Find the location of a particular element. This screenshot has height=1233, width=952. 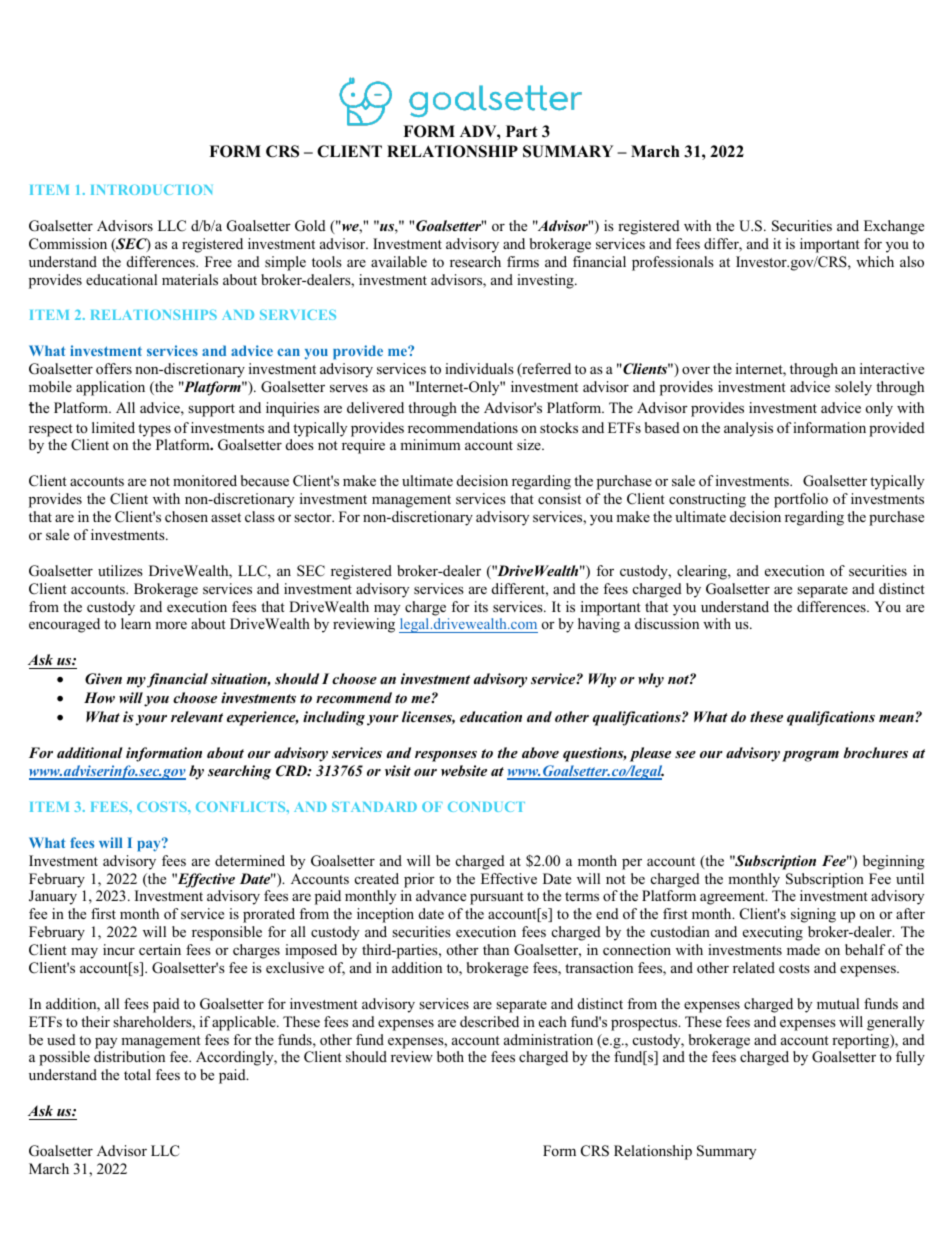

Exchange is located at coordinates (894, 227).
